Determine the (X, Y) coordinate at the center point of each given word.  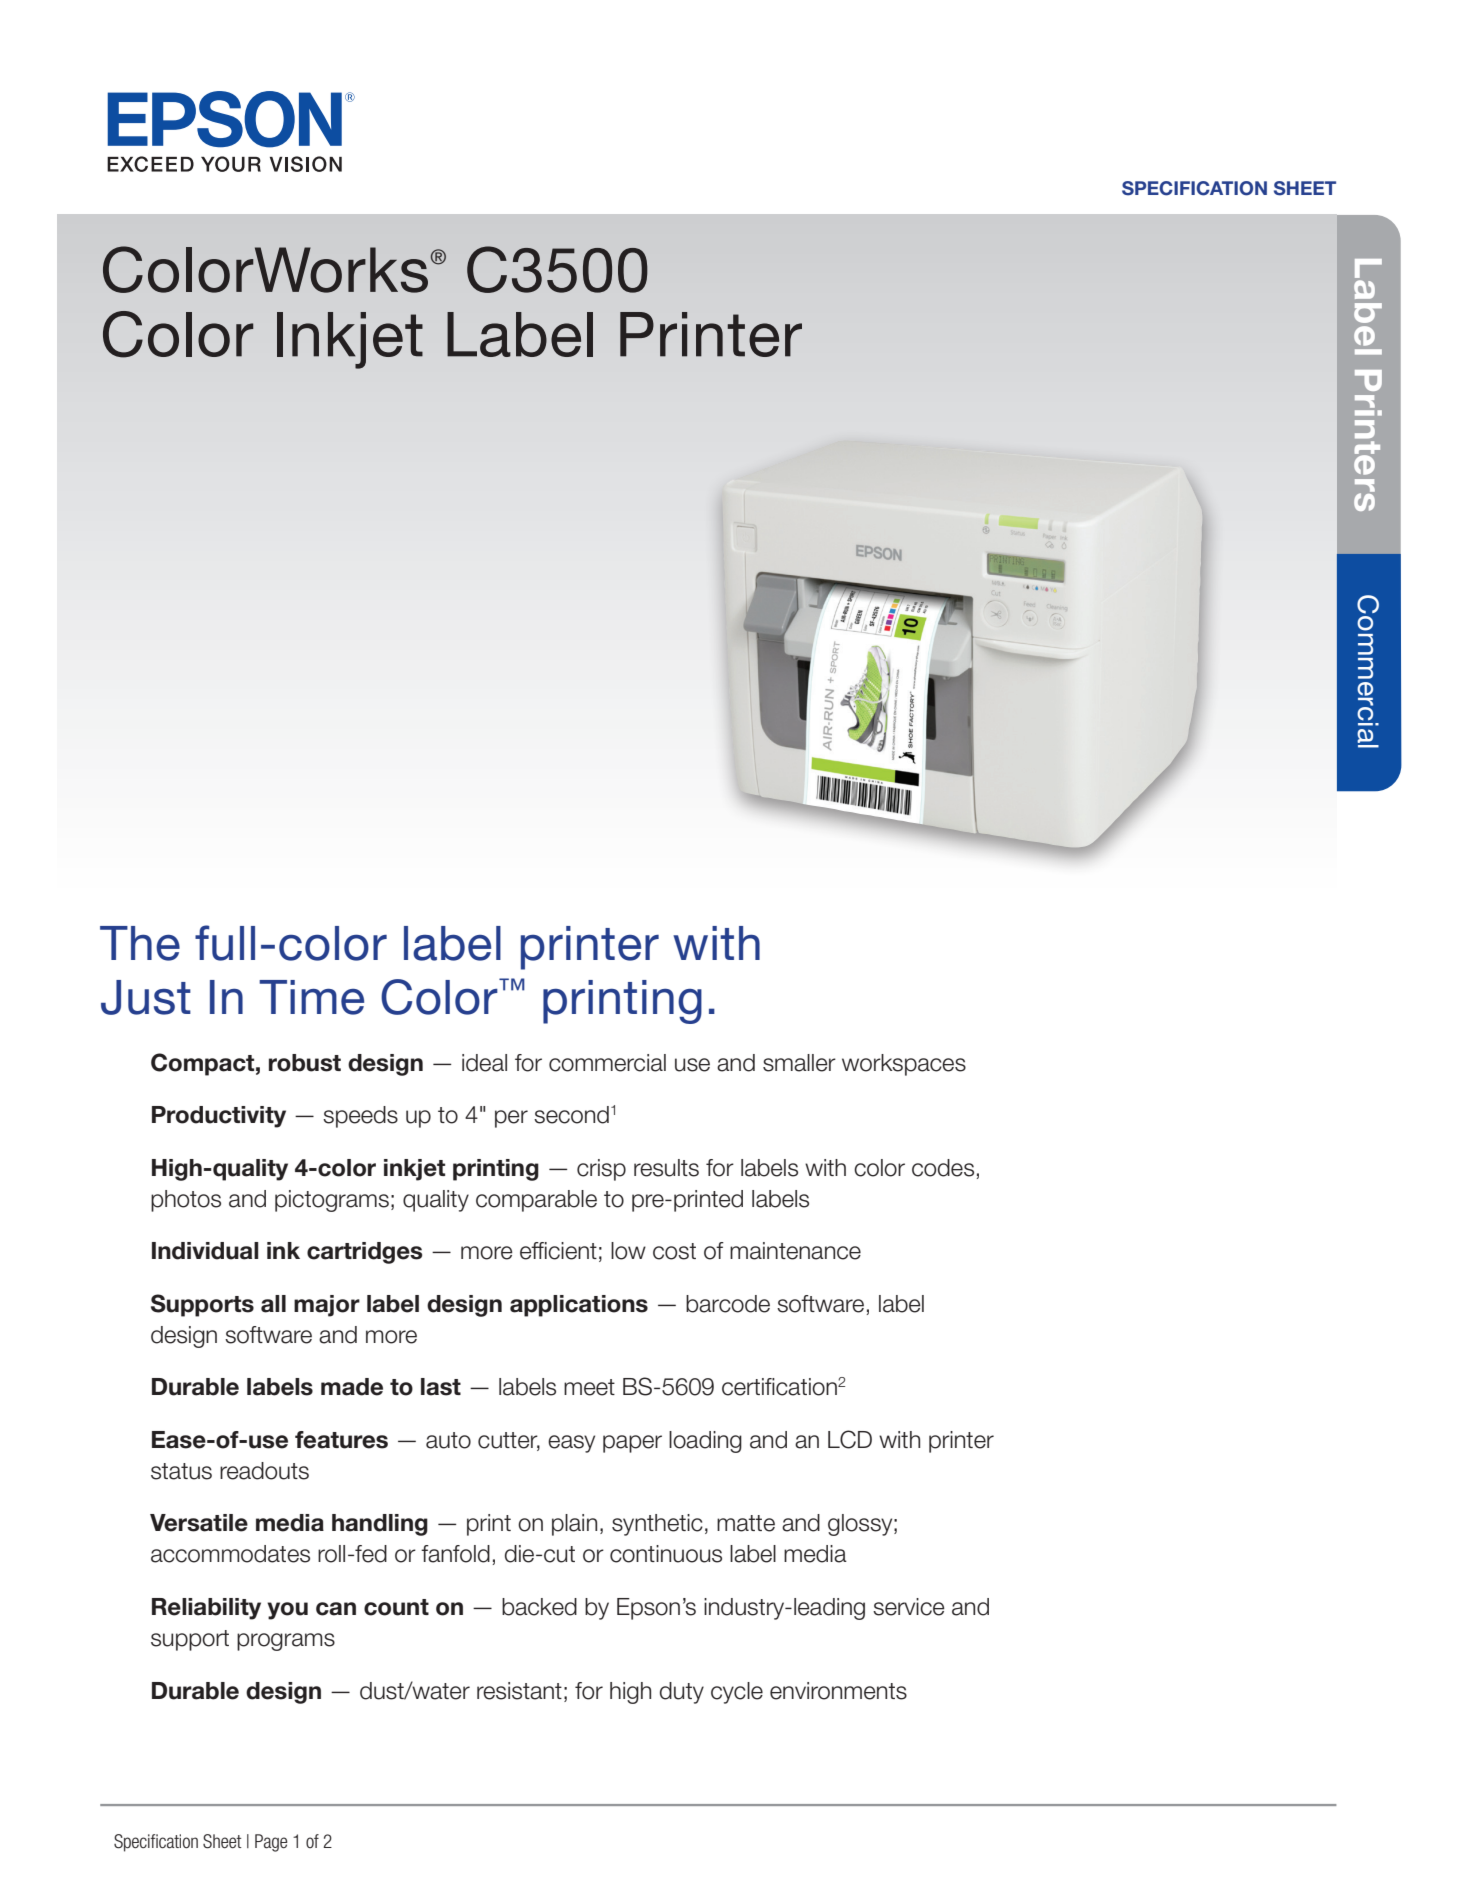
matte (746, 1523)
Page (271, 1843)
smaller (799, 1063)
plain (574, 1525)
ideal (484, 1063)
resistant (519, 1691)
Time (311, 997)
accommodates (230, 1554)
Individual (205, 1251)
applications (579, 1306)
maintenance (795, 1251)
